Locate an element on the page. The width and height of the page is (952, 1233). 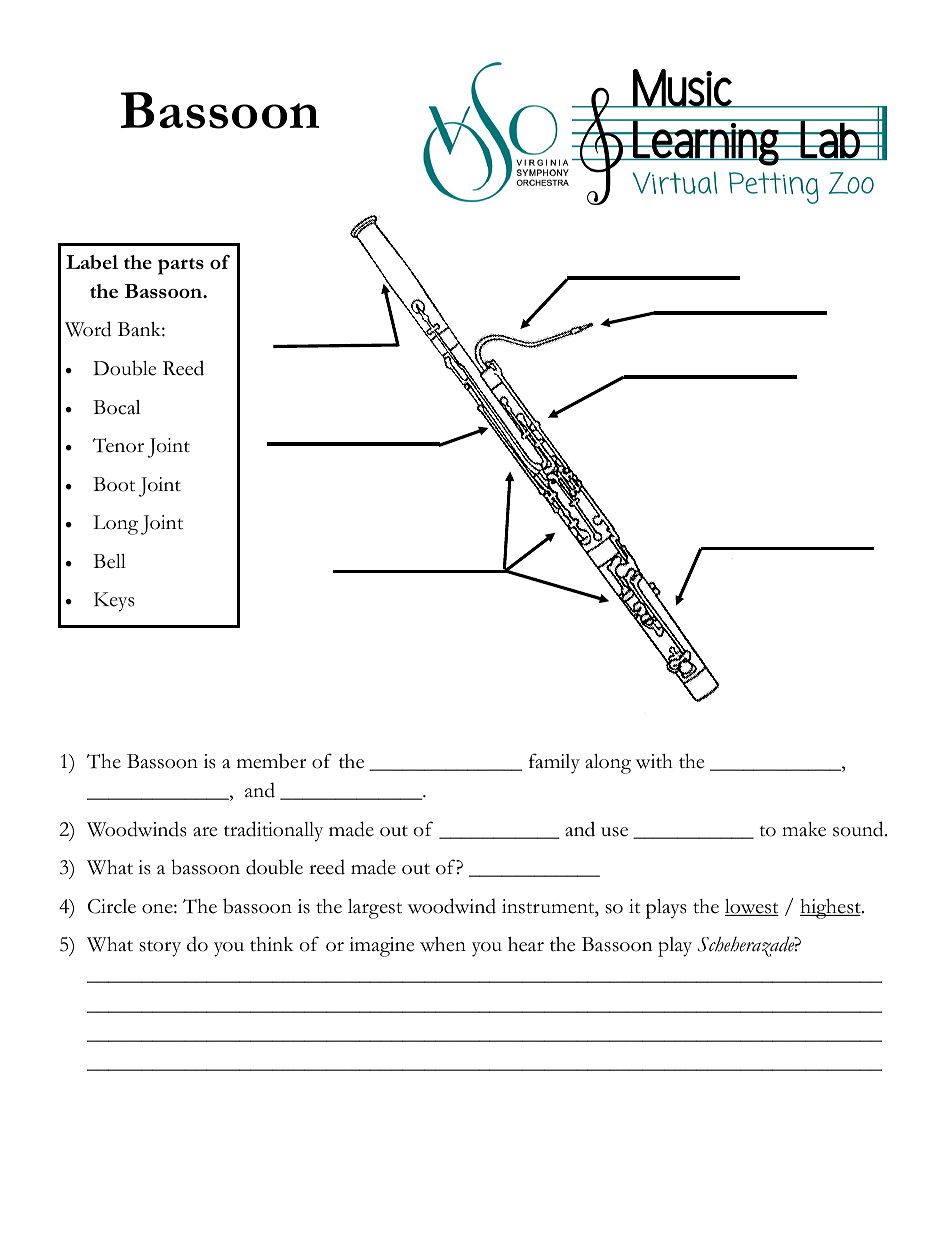
member is located at coordinates (271, 761).
